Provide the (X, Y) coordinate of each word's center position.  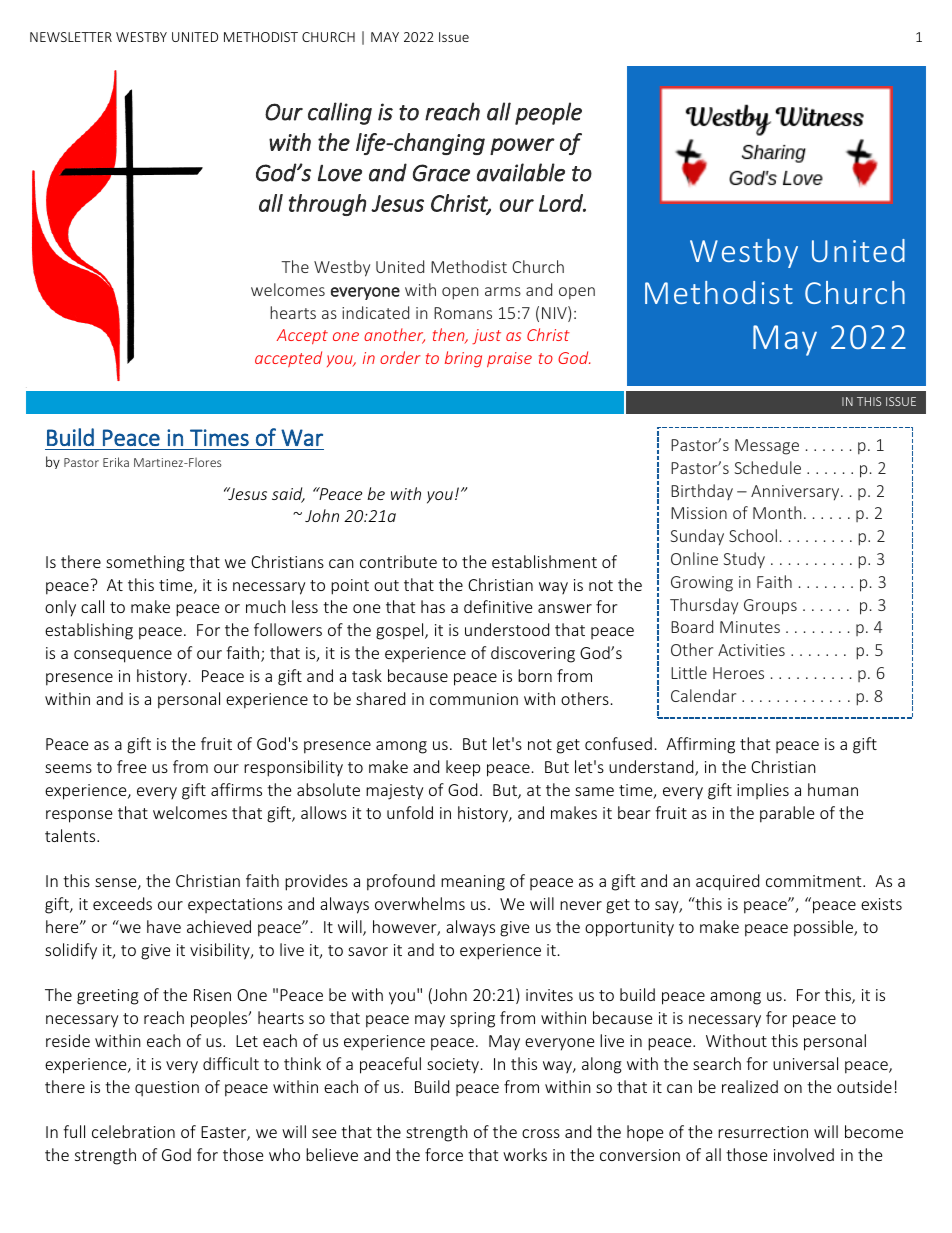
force (444, 1154)
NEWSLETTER (71, 37)
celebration (133, 1131)
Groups (770, 607)
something (145, 563)
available (521, 172)
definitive (498, 606)
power (522, 146)
